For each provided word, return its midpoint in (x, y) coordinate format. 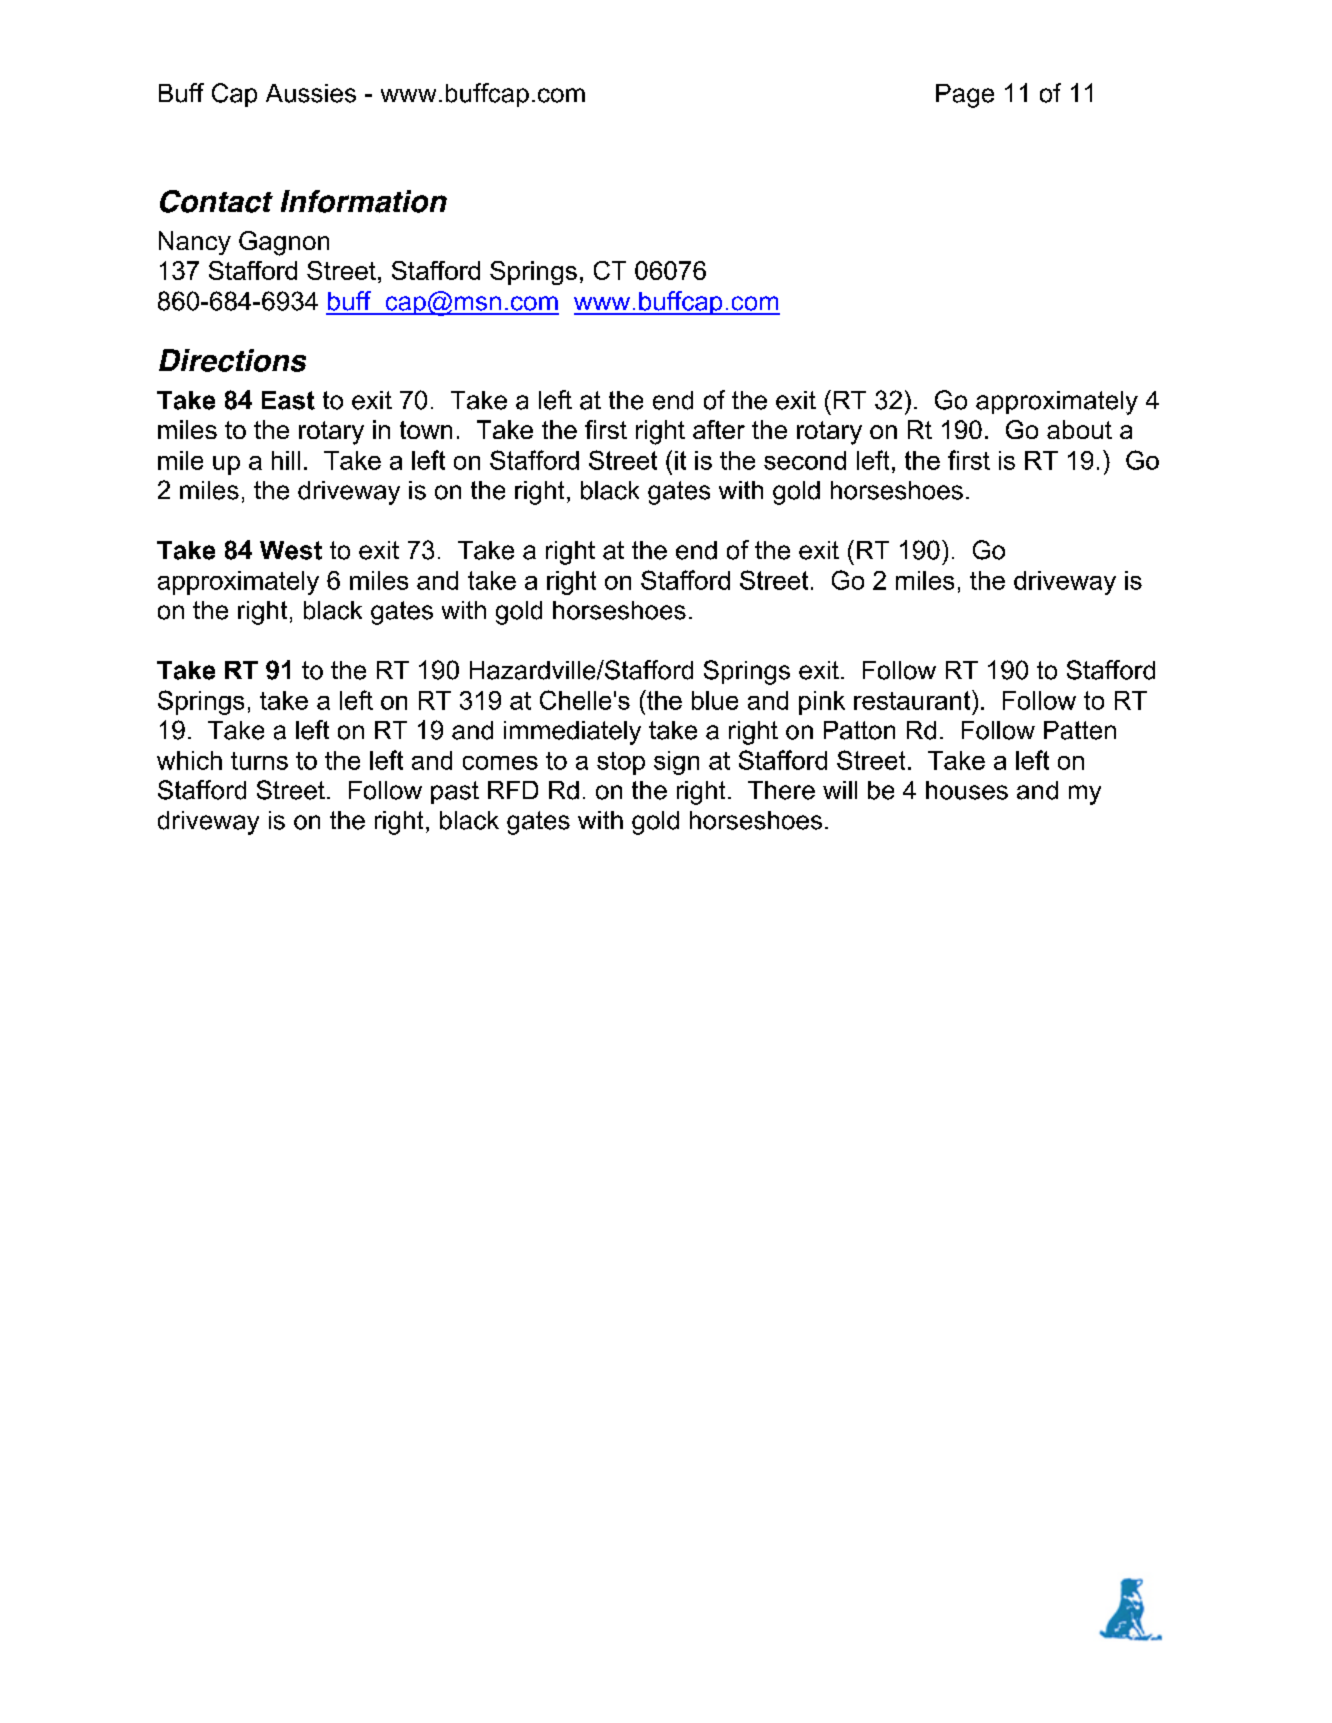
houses (967, 790)
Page (965, 96)
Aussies (311, 93)
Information (364, 201)
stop (621, 763)
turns (259, 761)
